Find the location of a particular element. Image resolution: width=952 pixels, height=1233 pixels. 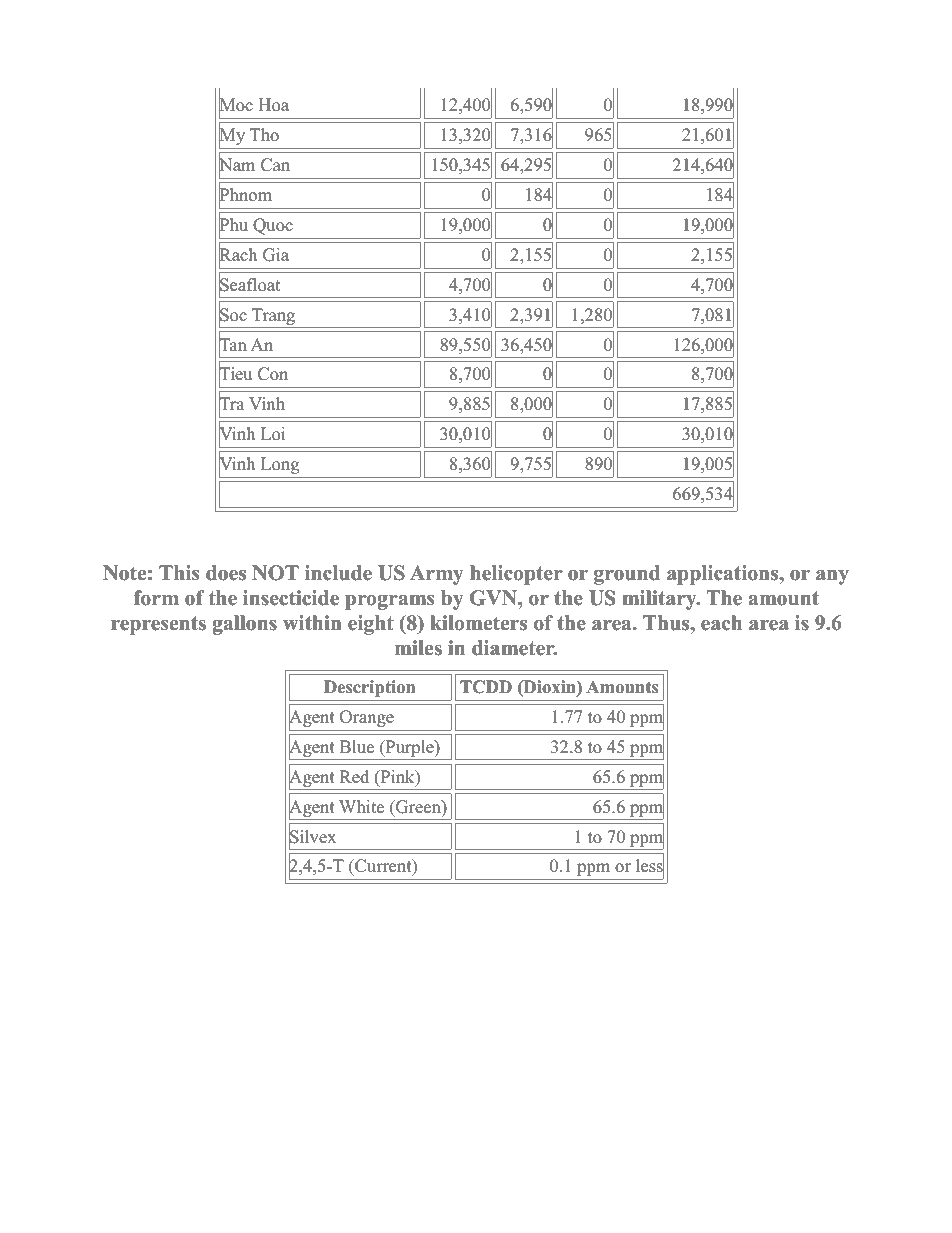

White is located at coordinates (361, 807).
